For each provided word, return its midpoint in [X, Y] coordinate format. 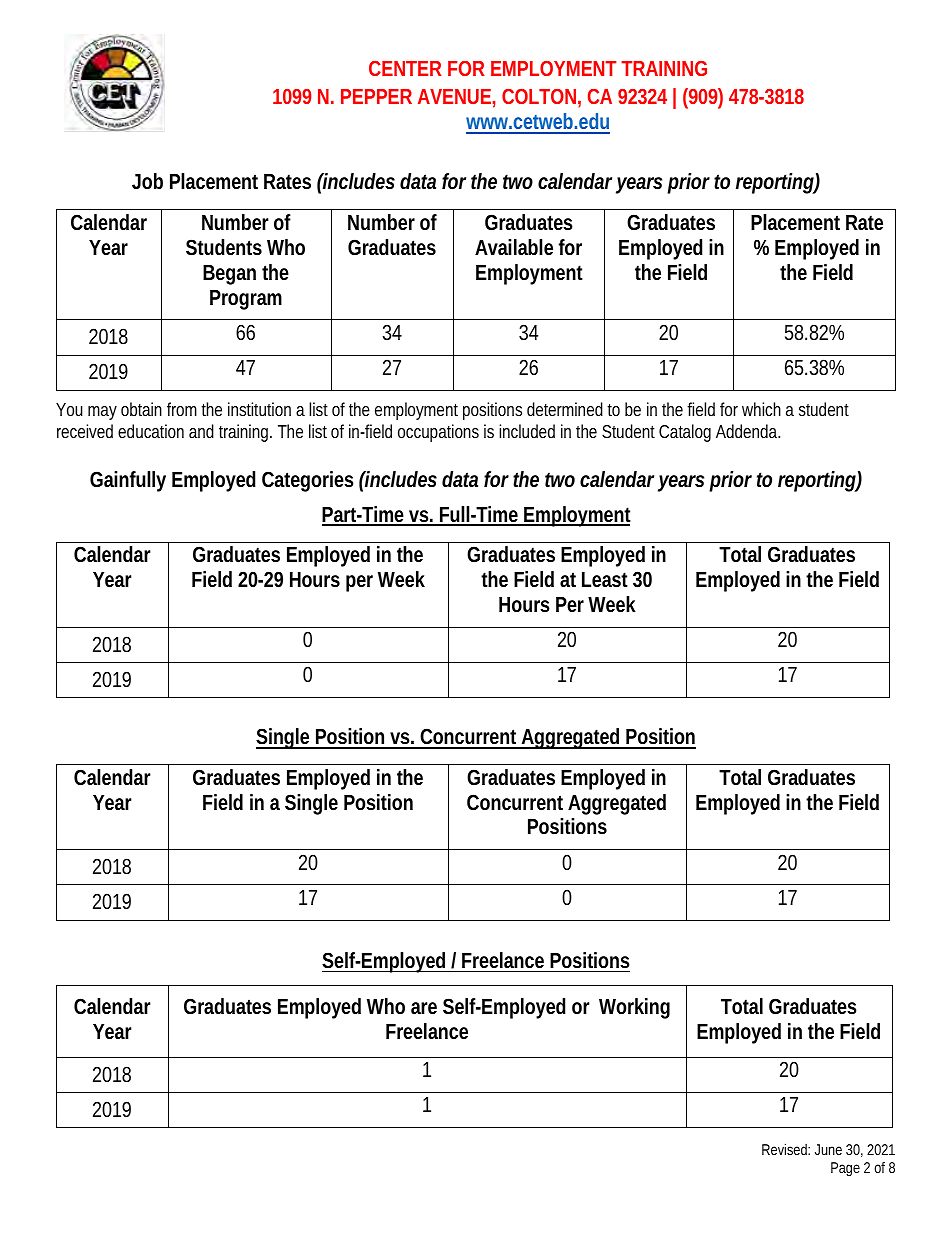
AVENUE [454, 96]
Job [147, 181]
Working [634, 1008]
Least [605, 579]
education [151, 431]
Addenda [748, 431]
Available [514, 247]
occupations [438, 433]
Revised [786, 1149]
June [828, 1149]
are [424, 1008]
